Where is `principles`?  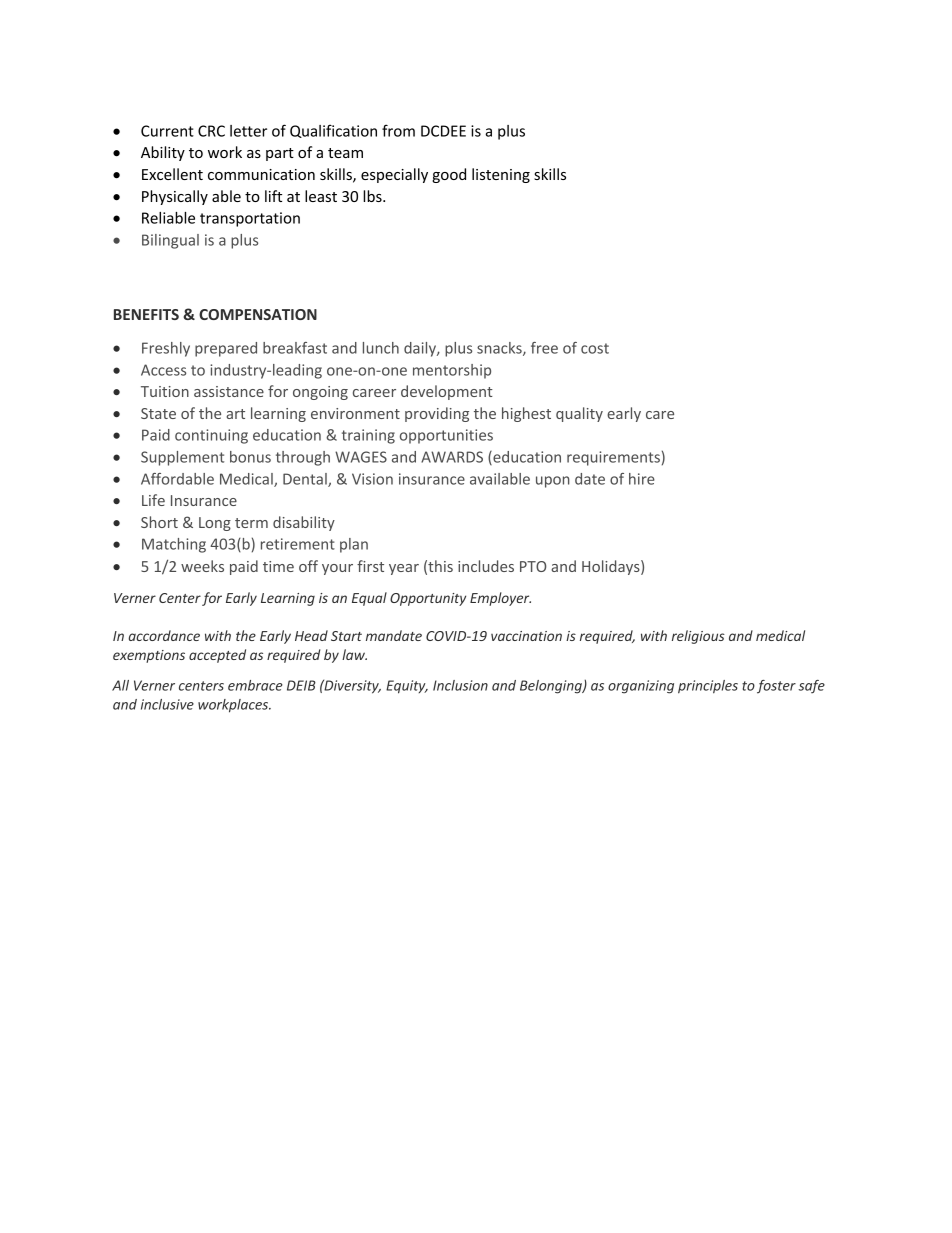 principles is located at coordinates (708, 687).
